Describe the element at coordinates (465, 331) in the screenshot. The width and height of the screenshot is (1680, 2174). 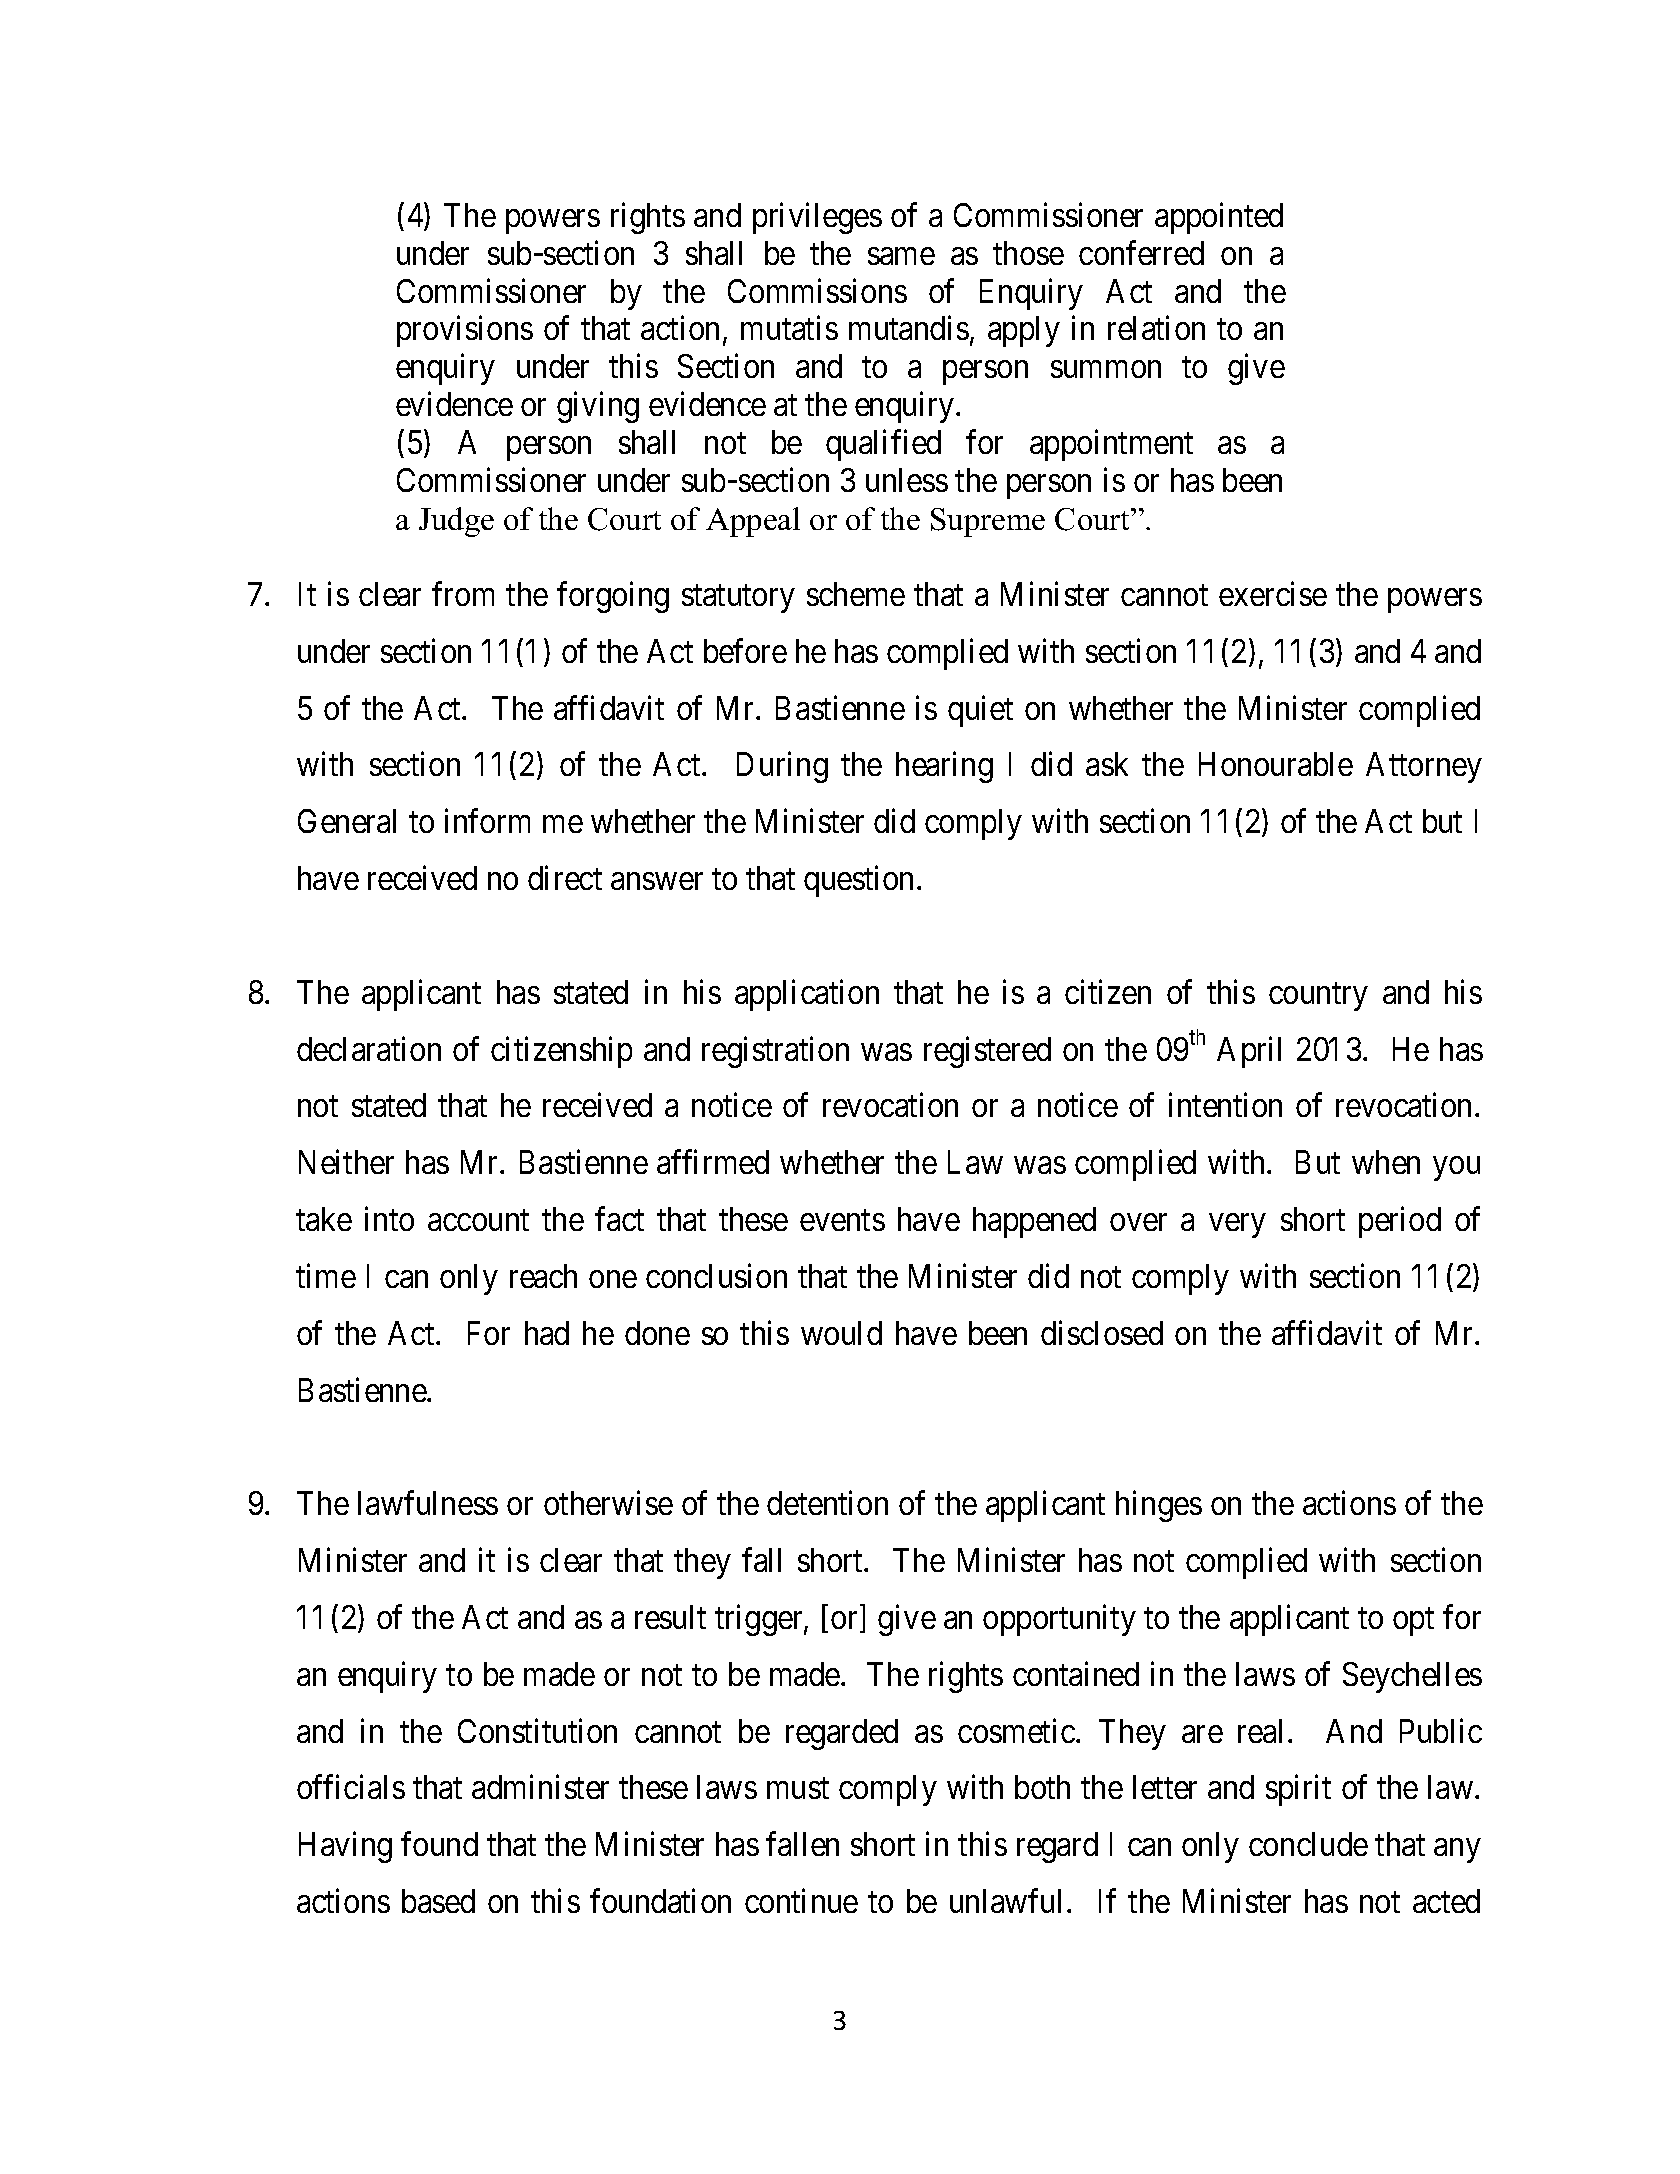
I see `provisions` at that location.
